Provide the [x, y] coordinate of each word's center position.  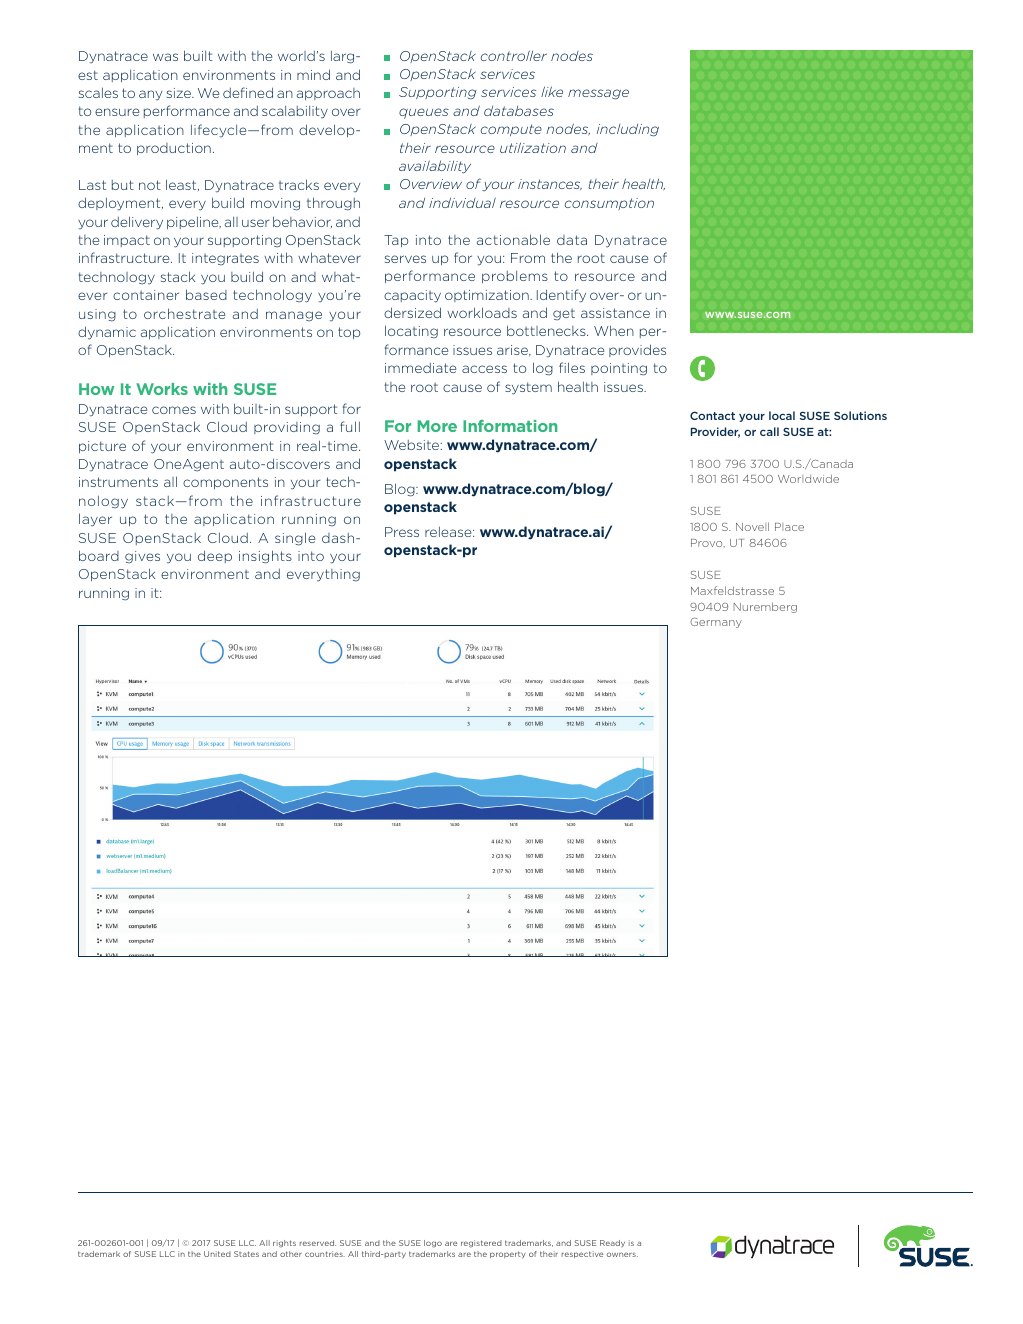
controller [514, 55]
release [449, 531]
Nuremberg [765, 607]
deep [215, 556]
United [217, 1254]
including [628, 130]
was [165, 57]
